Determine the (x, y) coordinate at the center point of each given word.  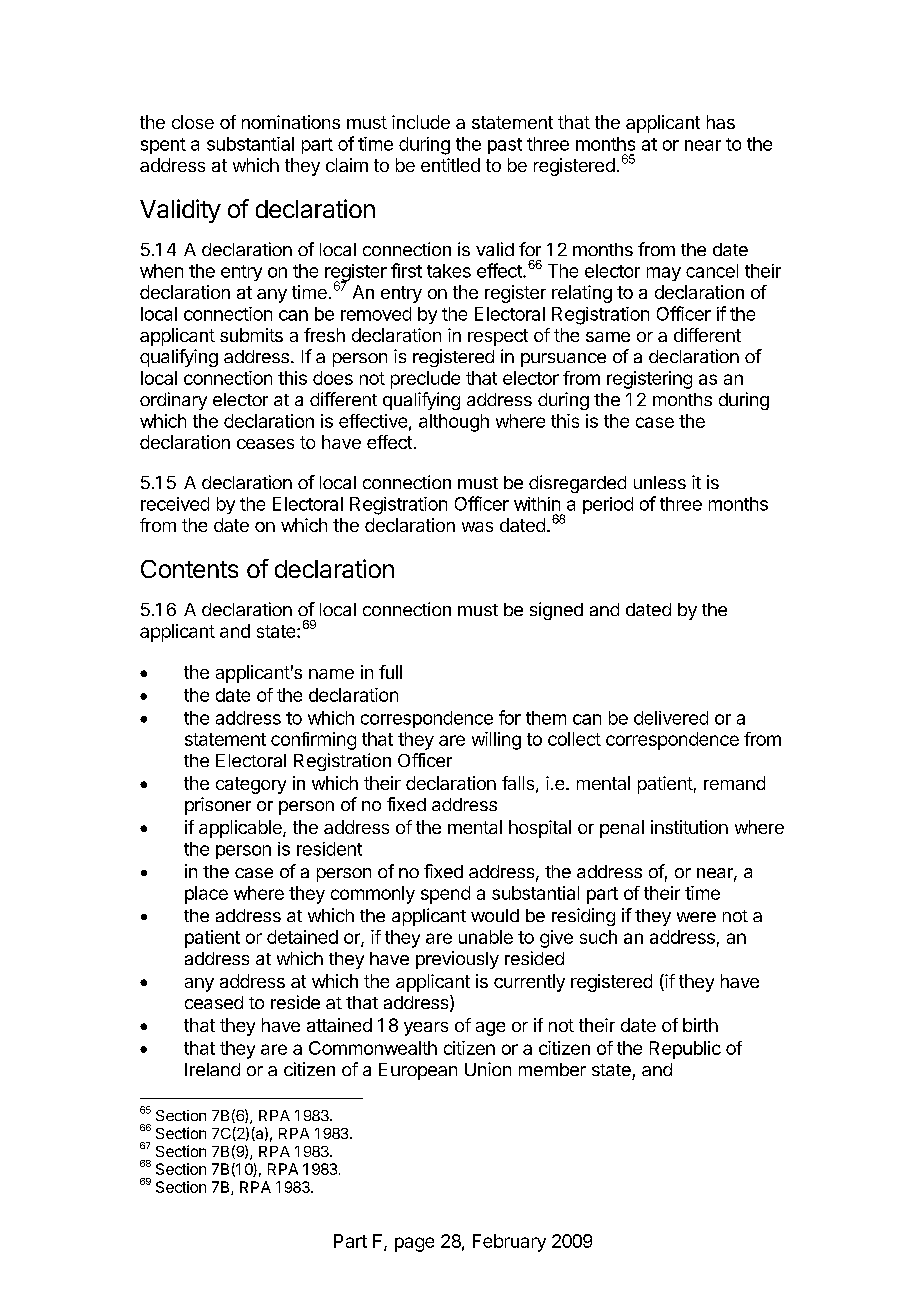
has (721, 122)
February (509, 1243)
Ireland (212, 1069)
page (414, 1244)
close (193, 122)
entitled (450, 165)
